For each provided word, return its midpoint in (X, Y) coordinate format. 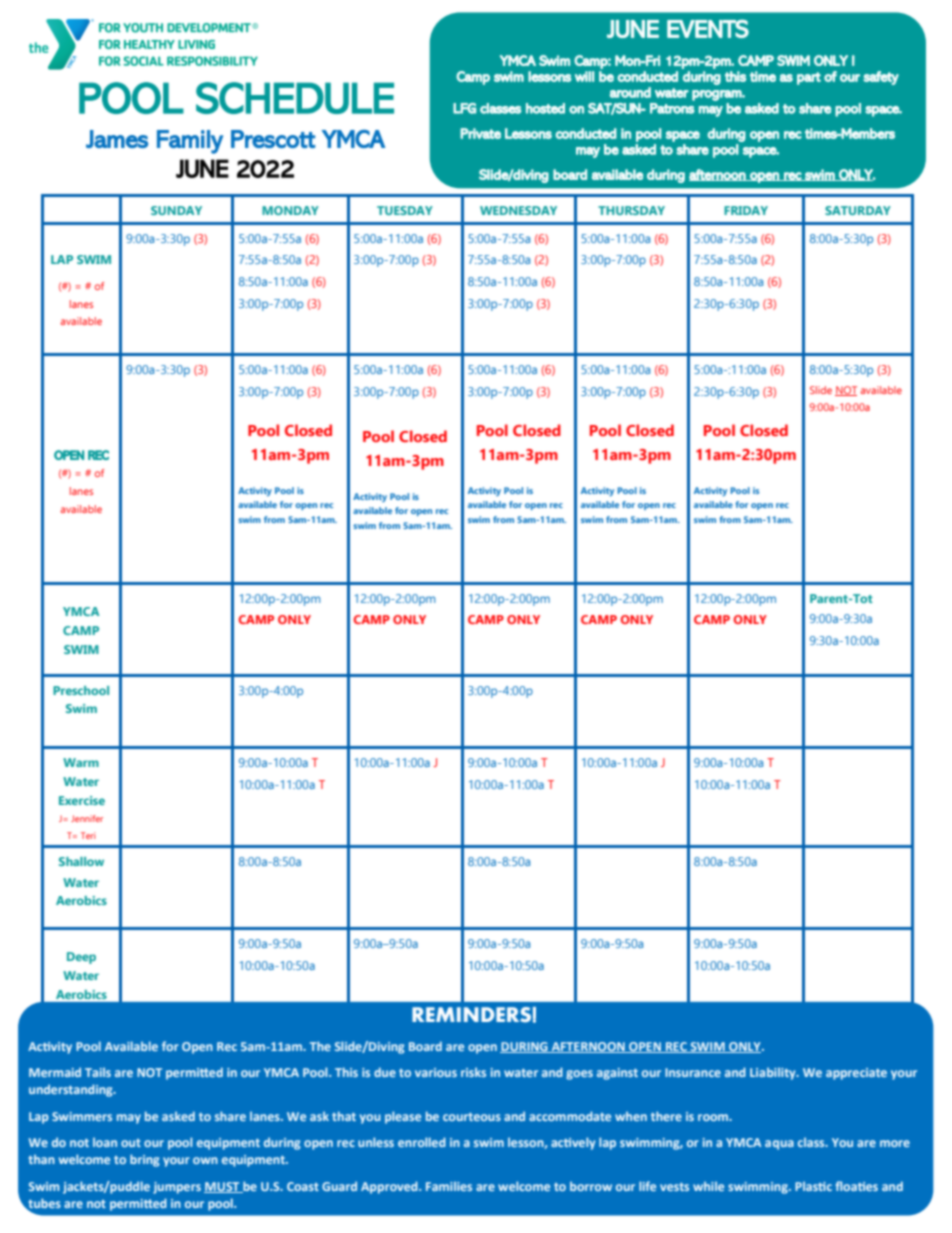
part (809, 78)
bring (145, 1160)
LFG (464, 108)
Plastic (813, 1186)
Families (449, 1186)
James (117, 139)
